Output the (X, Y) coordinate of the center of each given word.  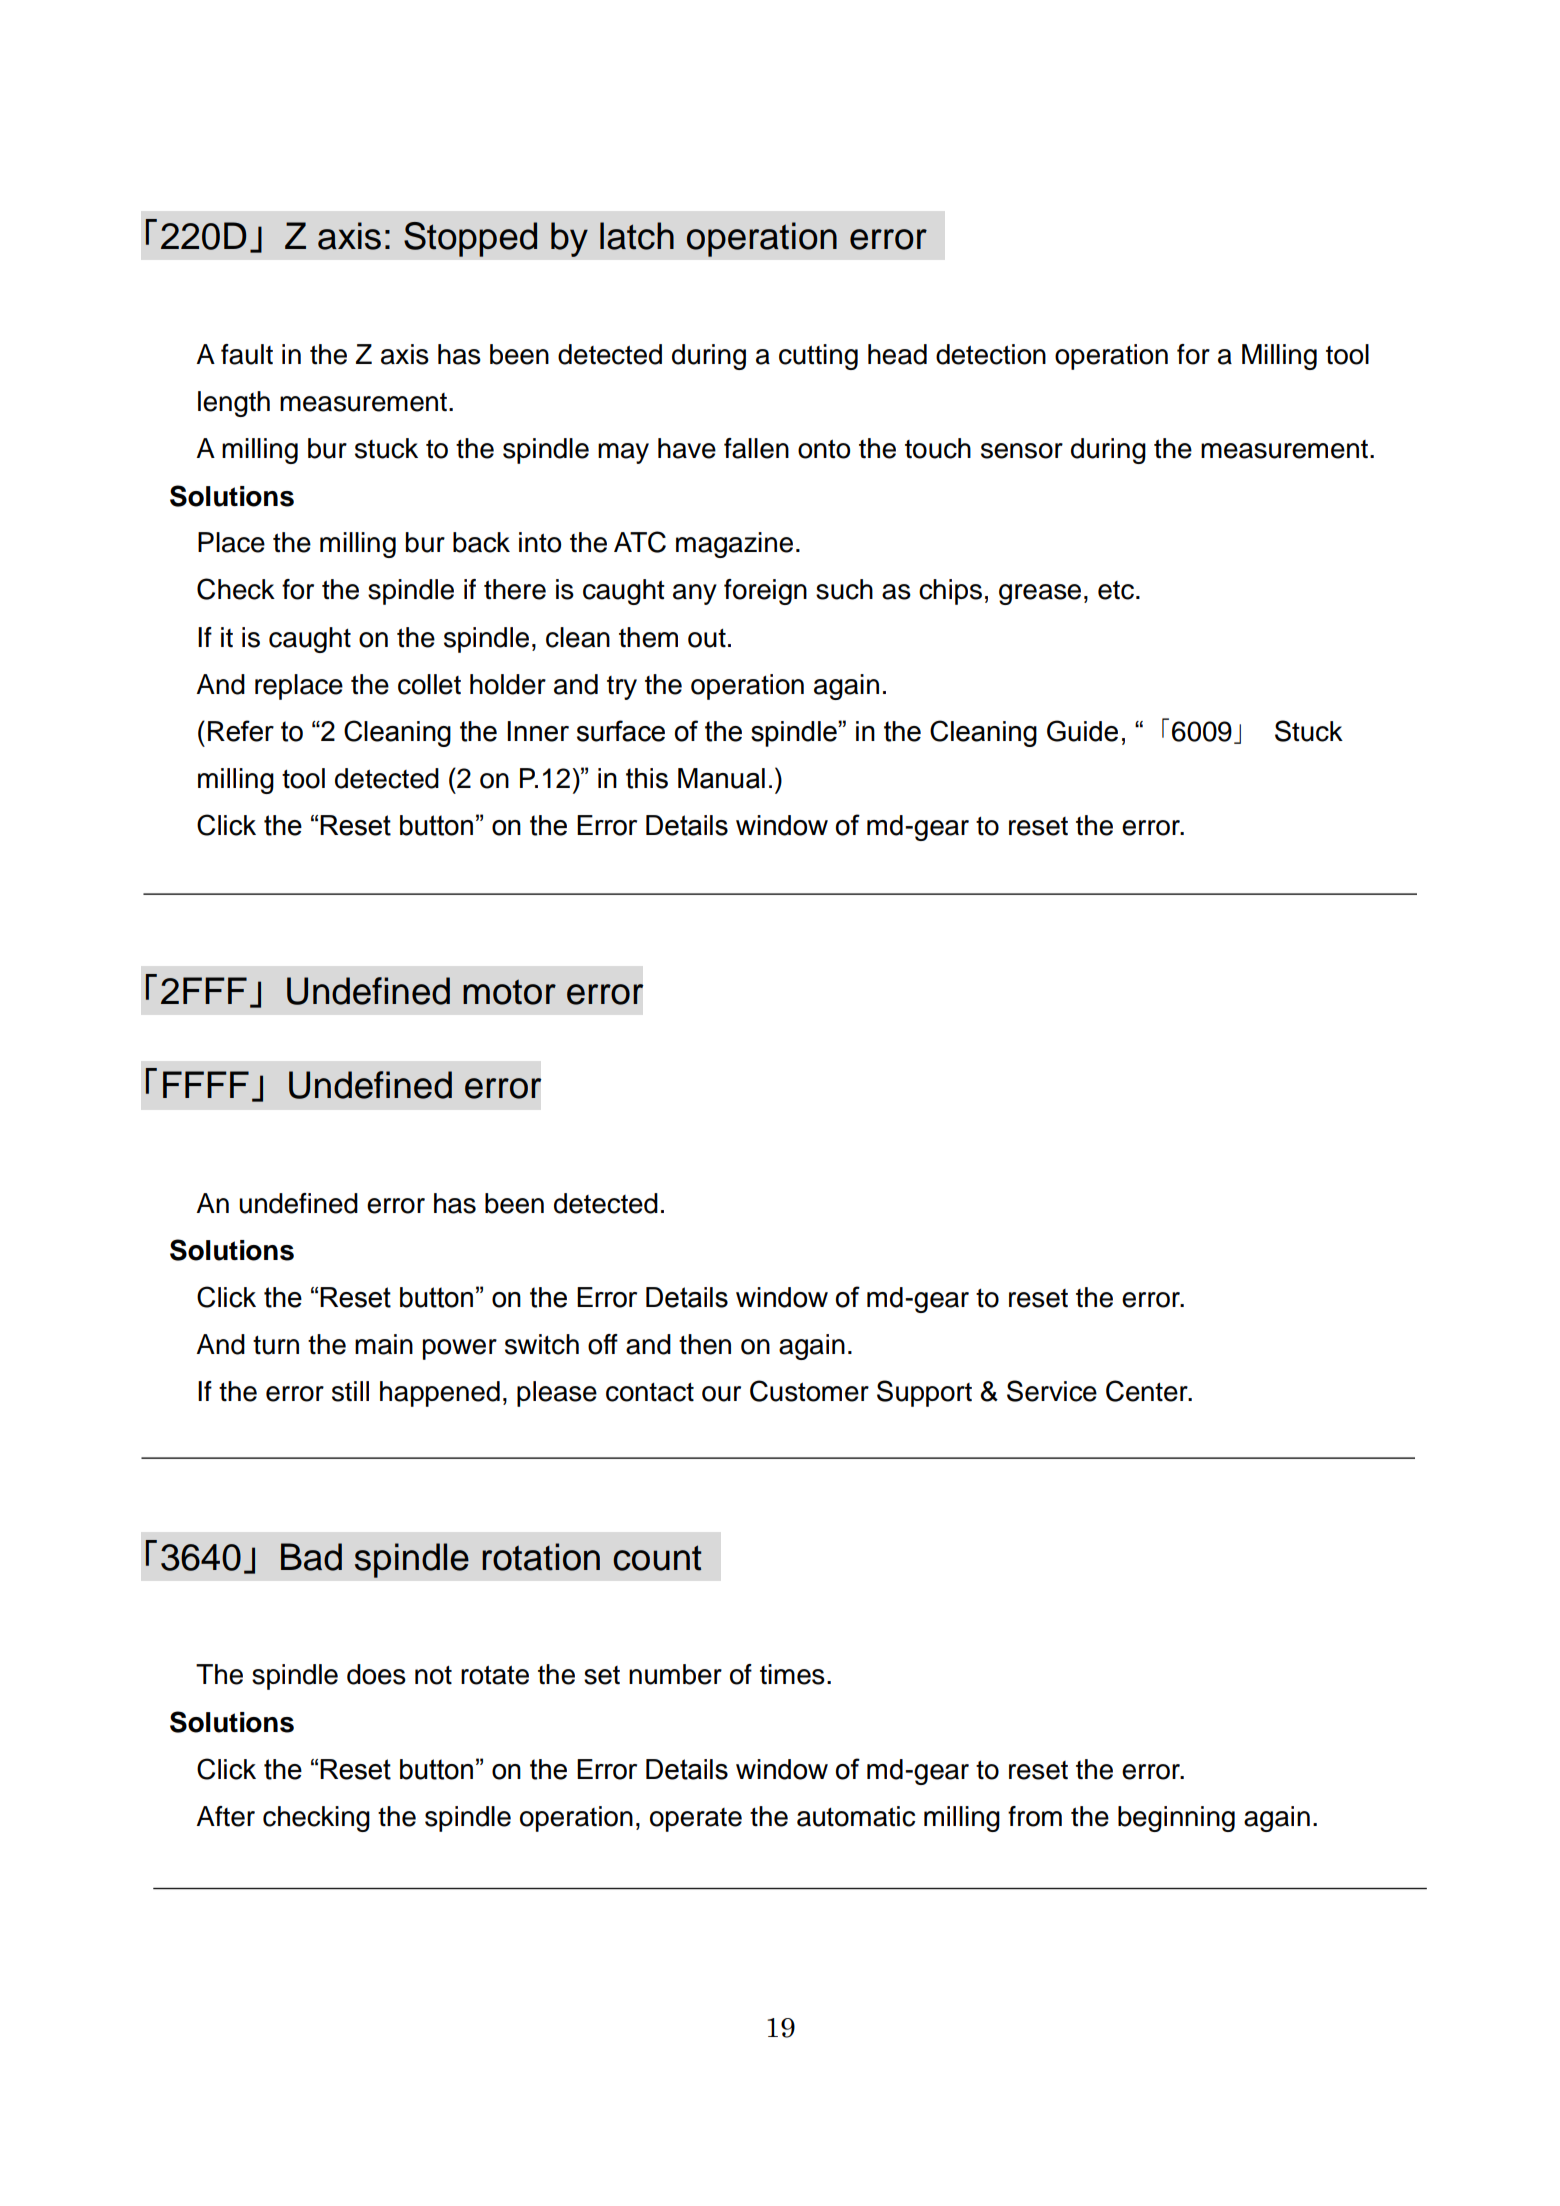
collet (429, 684)
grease (1040, 594)
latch (637, 236)
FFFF (206, 1084)
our (721, 1394)
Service (1052, 1391)
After (225, 1816)
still (350, 1391)
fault (247, 354)
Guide (1082, 731)
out (707, 638)
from (1035, 1816)
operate (696, 1820)
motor (509, 992)
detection (991, 354)
